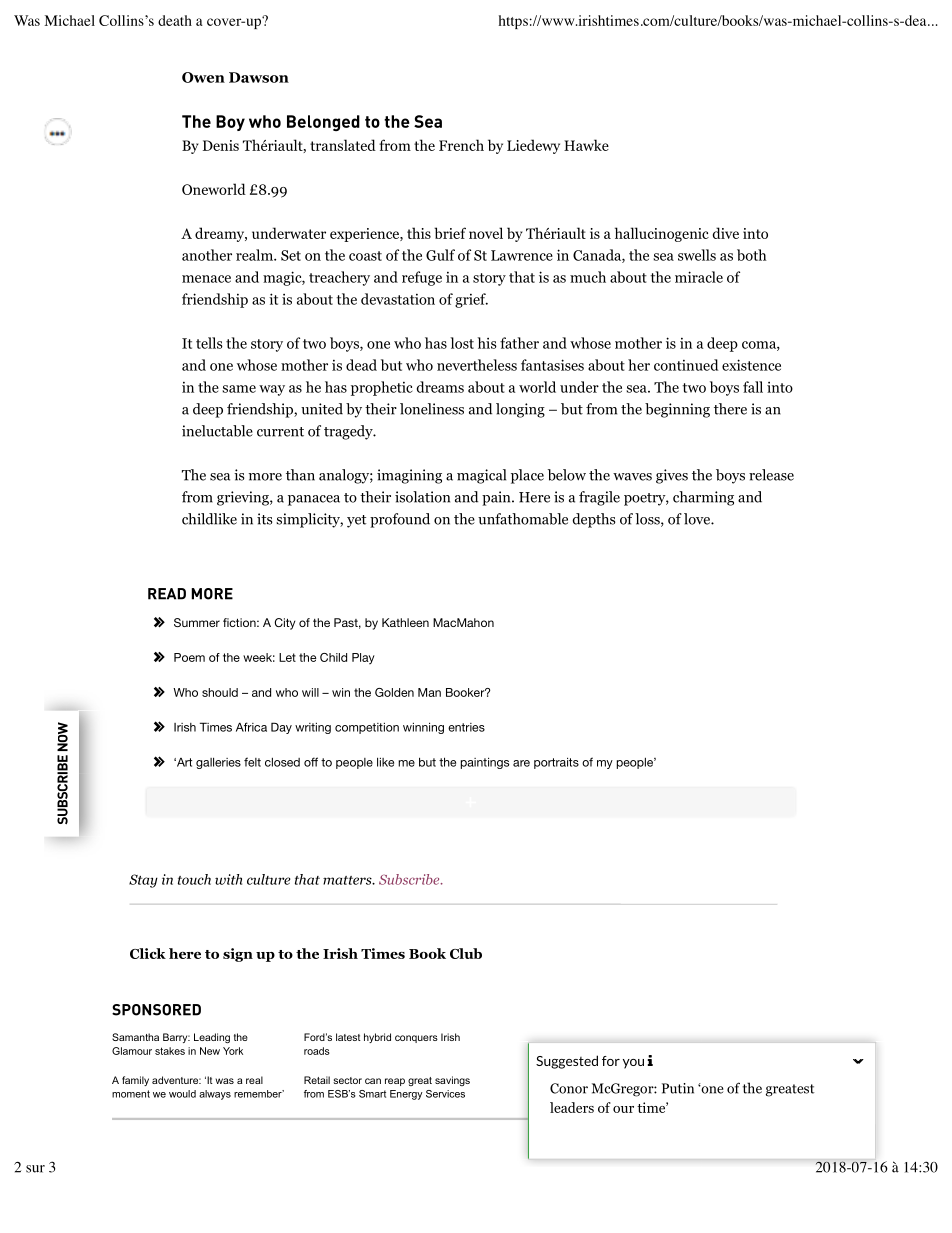  What do you see at coordinates (556, 763) in the screenshot?
I see `portraits` at bounding box center [556, 763].
